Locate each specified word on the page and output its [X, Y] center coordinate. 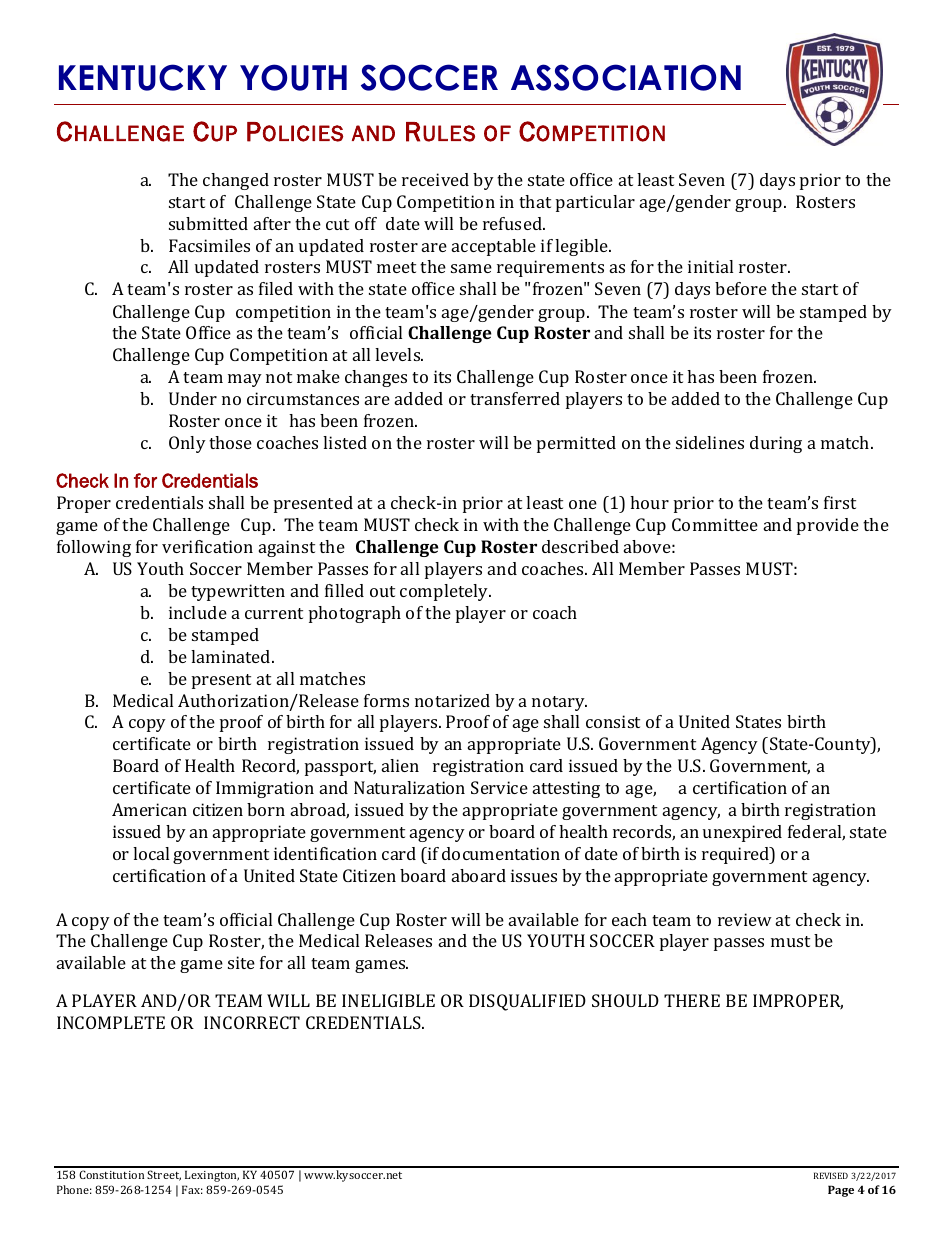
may [245, 380]
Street [164, 1175]
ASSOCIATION [626, 77]
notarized [452, 700]
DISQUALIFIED [527, 1002]
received [435, 179]
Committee [715, 524]
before [741, 288]
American [149, 809]
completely [445, 592]
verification [207, 546]
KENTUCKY [143, 77]
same [471, 268]
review [745, 919]
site [241, 962]
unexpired [742, 833]
